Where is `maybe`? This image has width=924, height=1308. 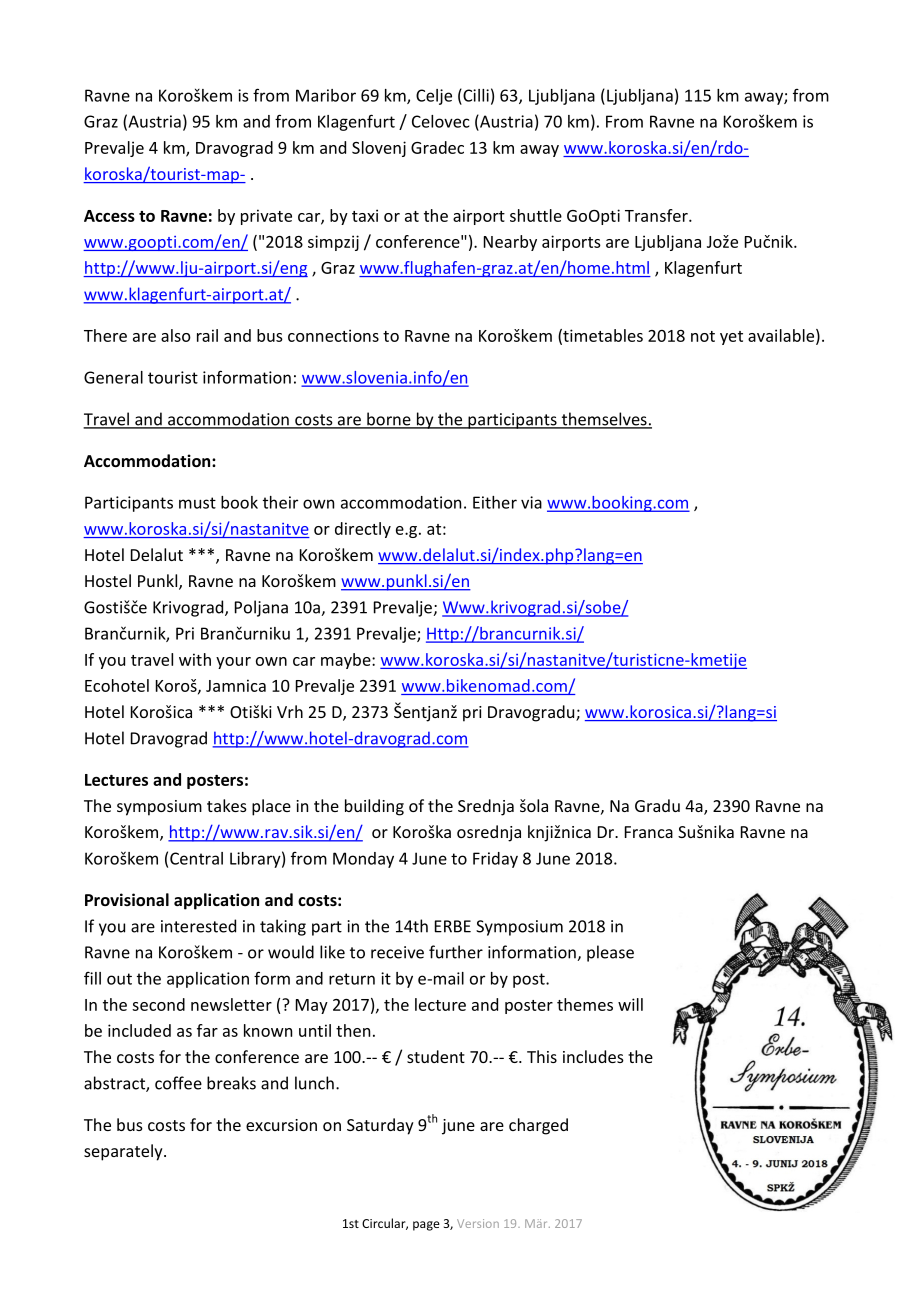
maybe is located at coordinates (347, 661).
